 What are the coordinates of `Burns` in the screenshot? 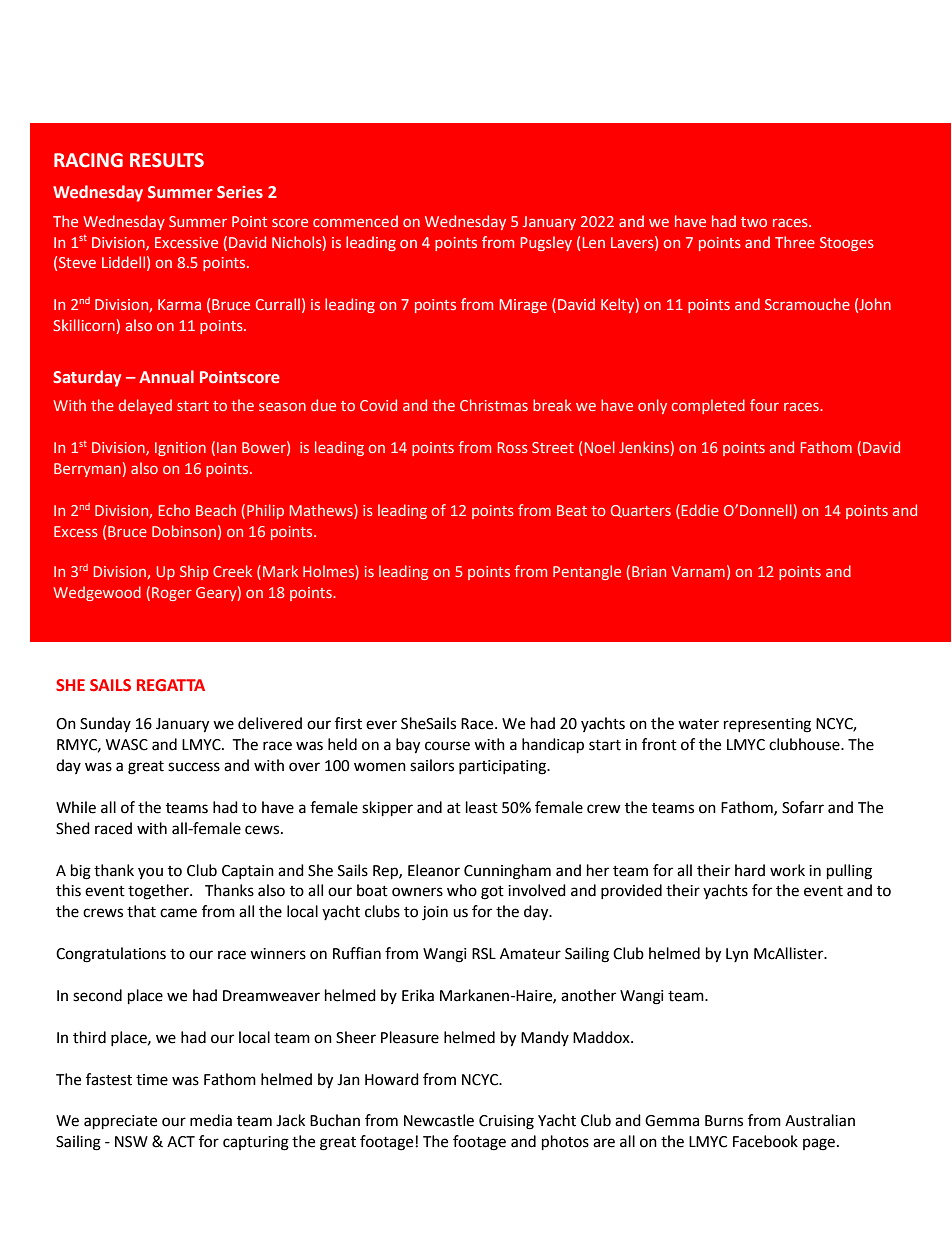 It's located at (724, 1121).
